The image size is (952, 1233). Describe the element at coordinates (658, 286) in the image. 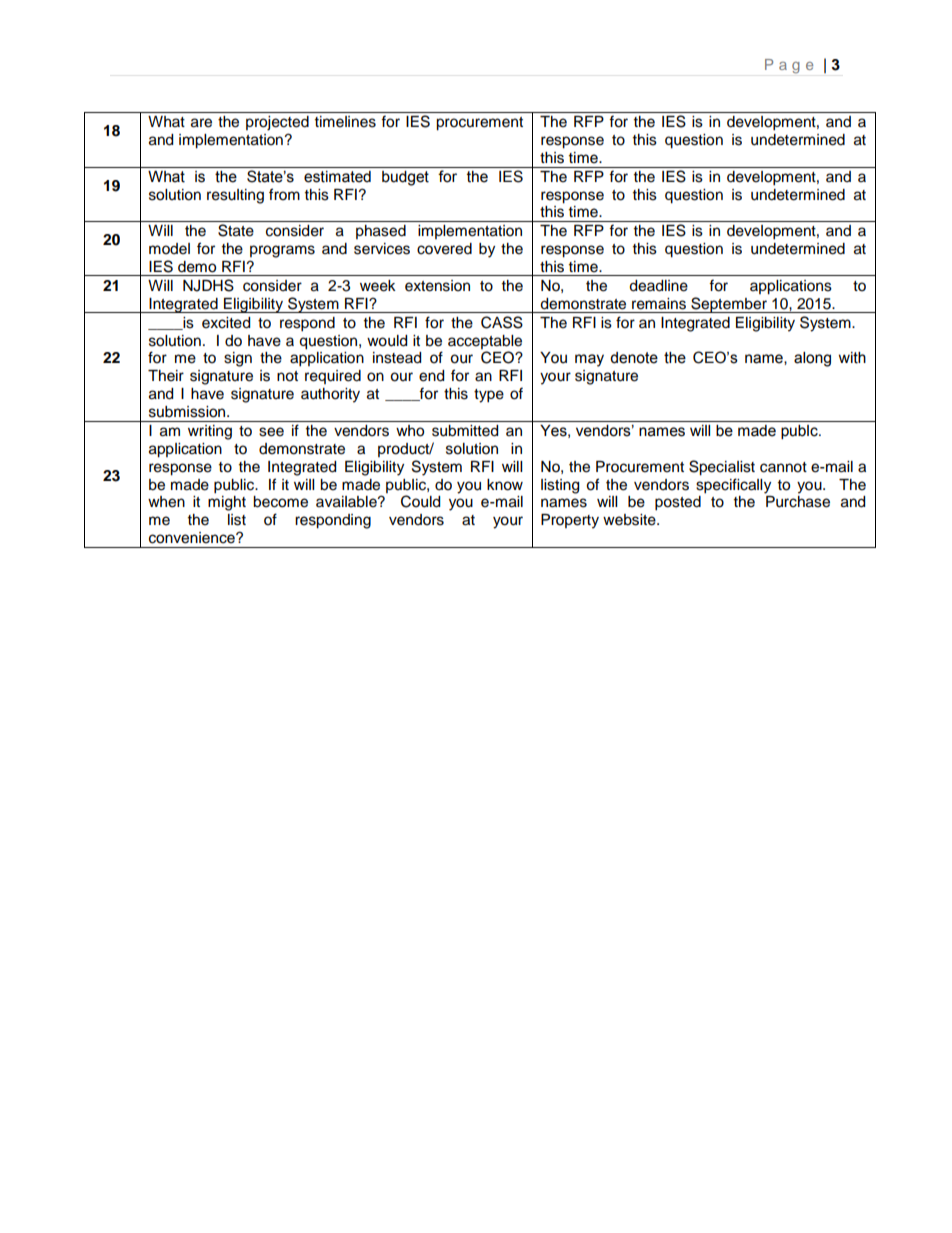

I see `deadline` at that location.
